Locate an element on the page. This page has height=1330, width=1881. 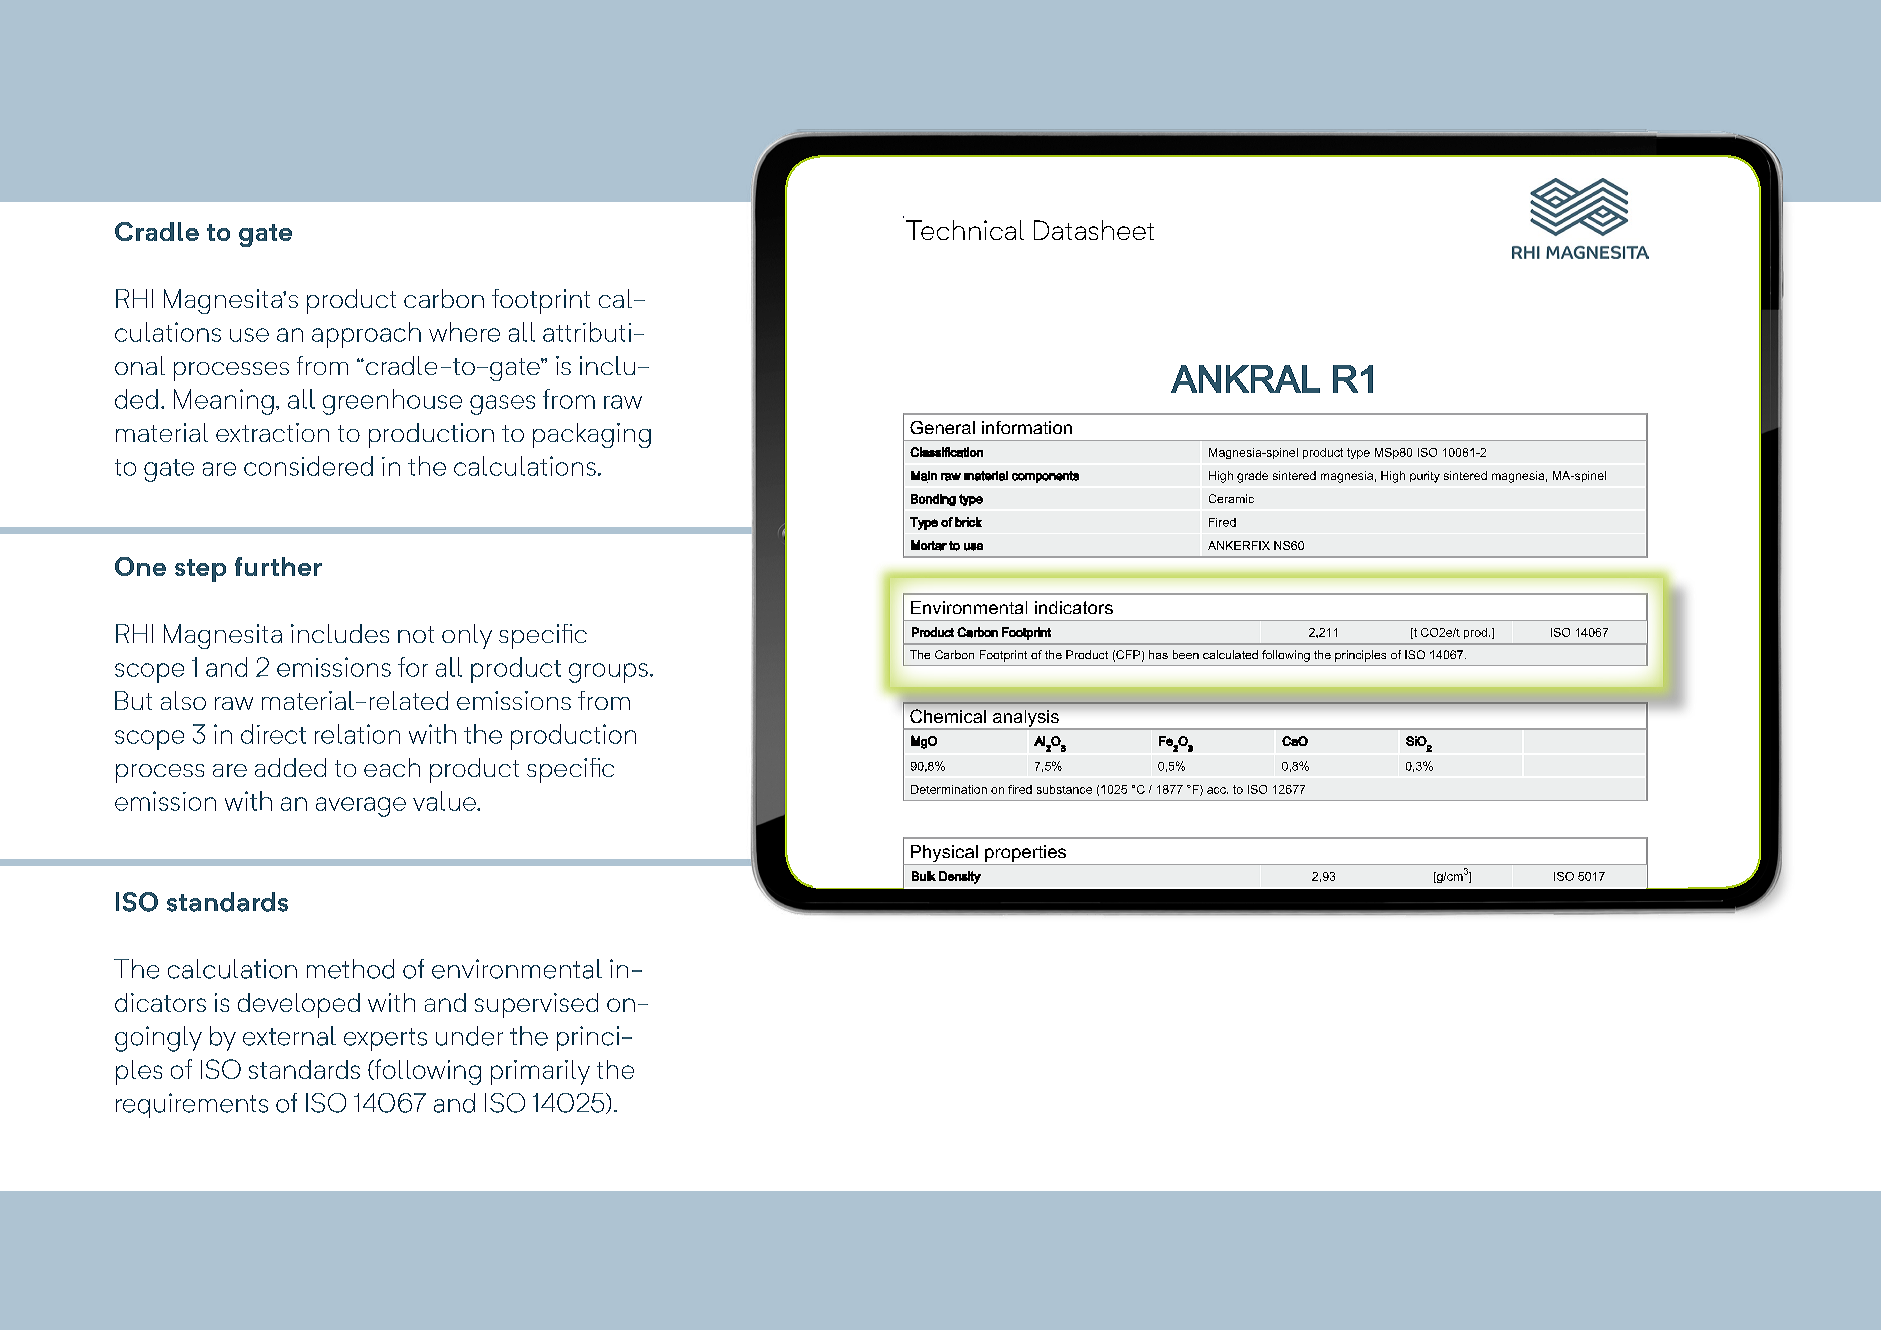
supervised is located at coordinates (536, 1005).
